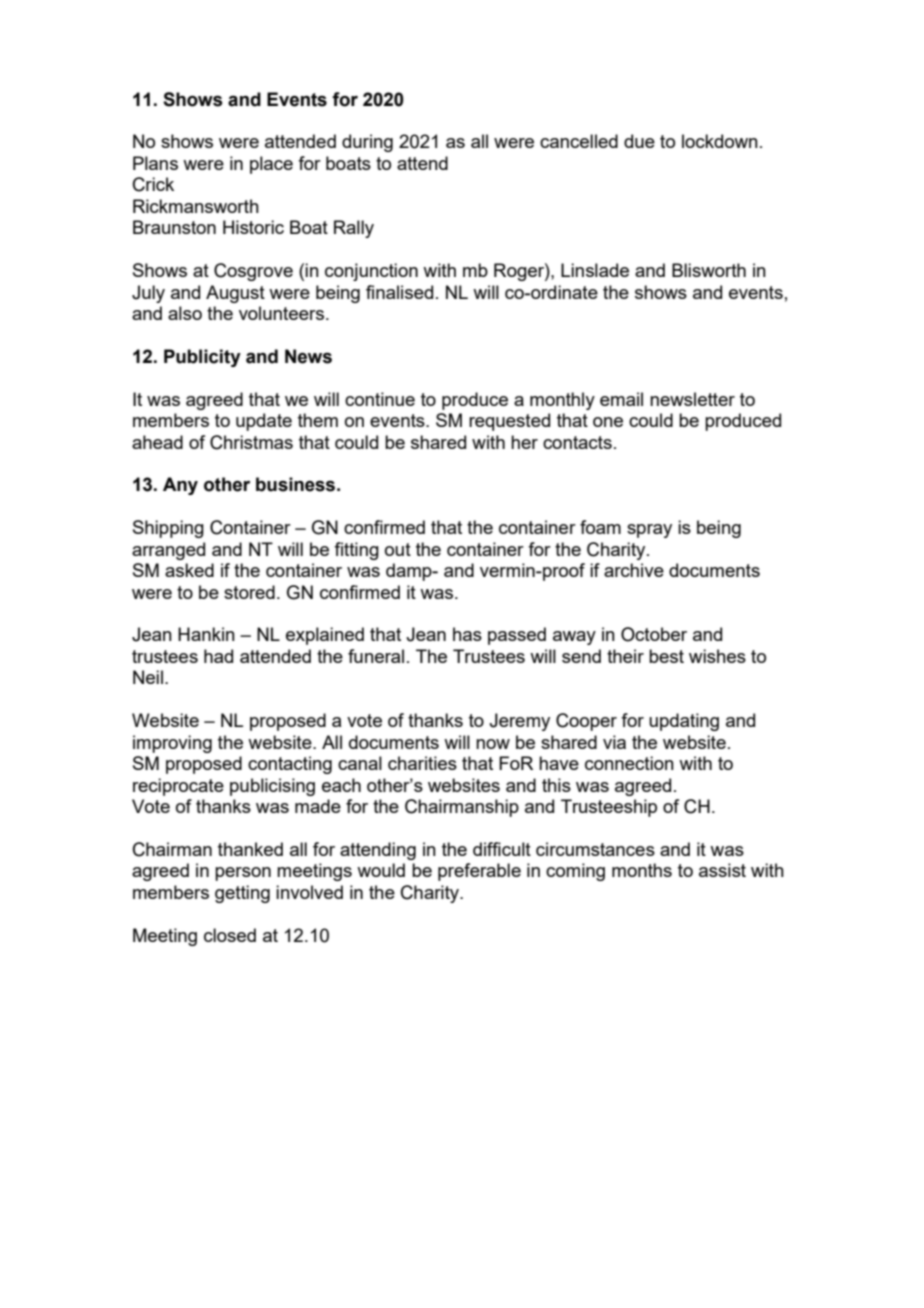 Image resolution: width=924 pixels, height=1308 pixels. I want to click on place, so click(271, 165).
